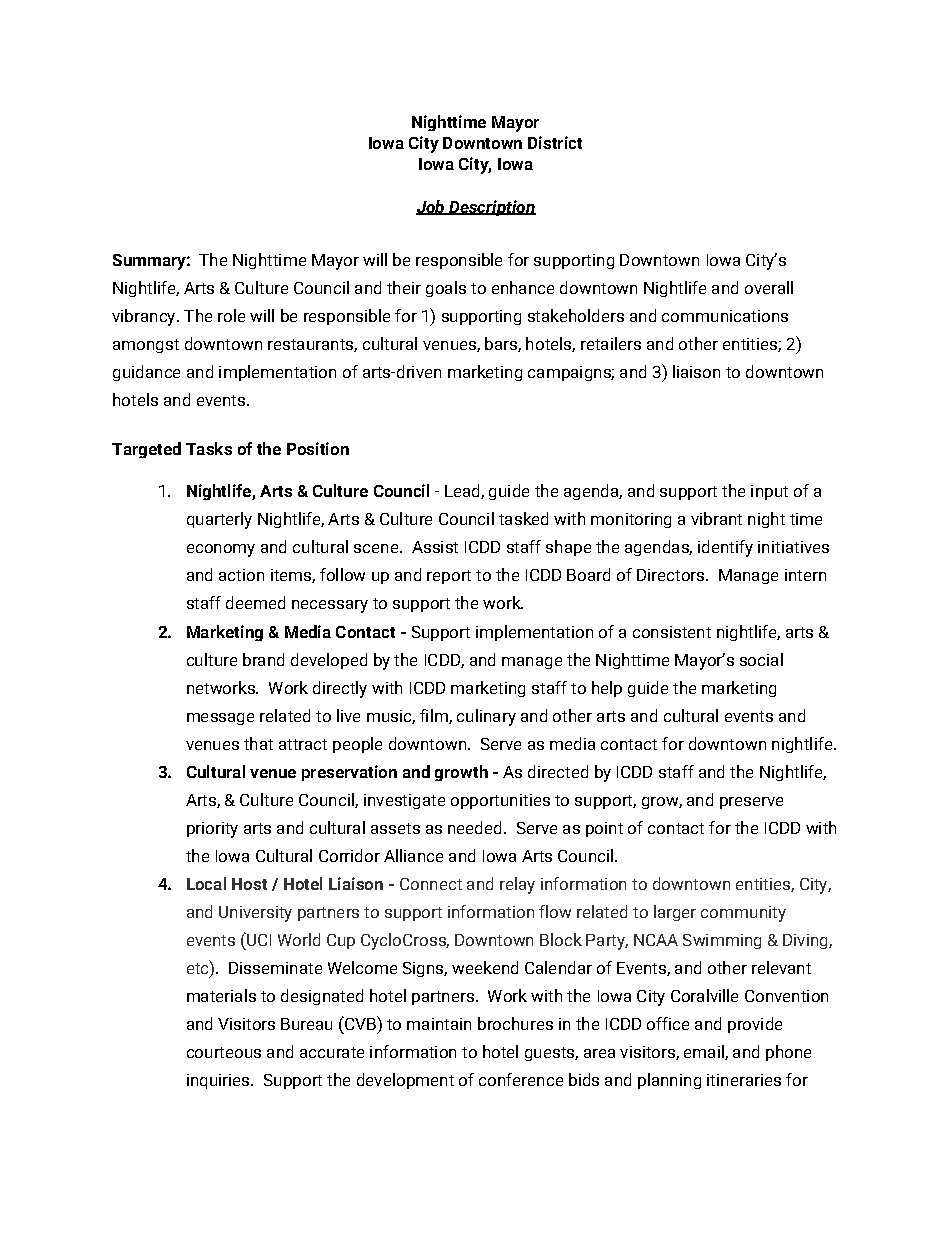 The width and height of the document is (952, 1233). What do you see at coordinates (212, 830) in the document?
I see `priority` at bounding box center [212, 830].
